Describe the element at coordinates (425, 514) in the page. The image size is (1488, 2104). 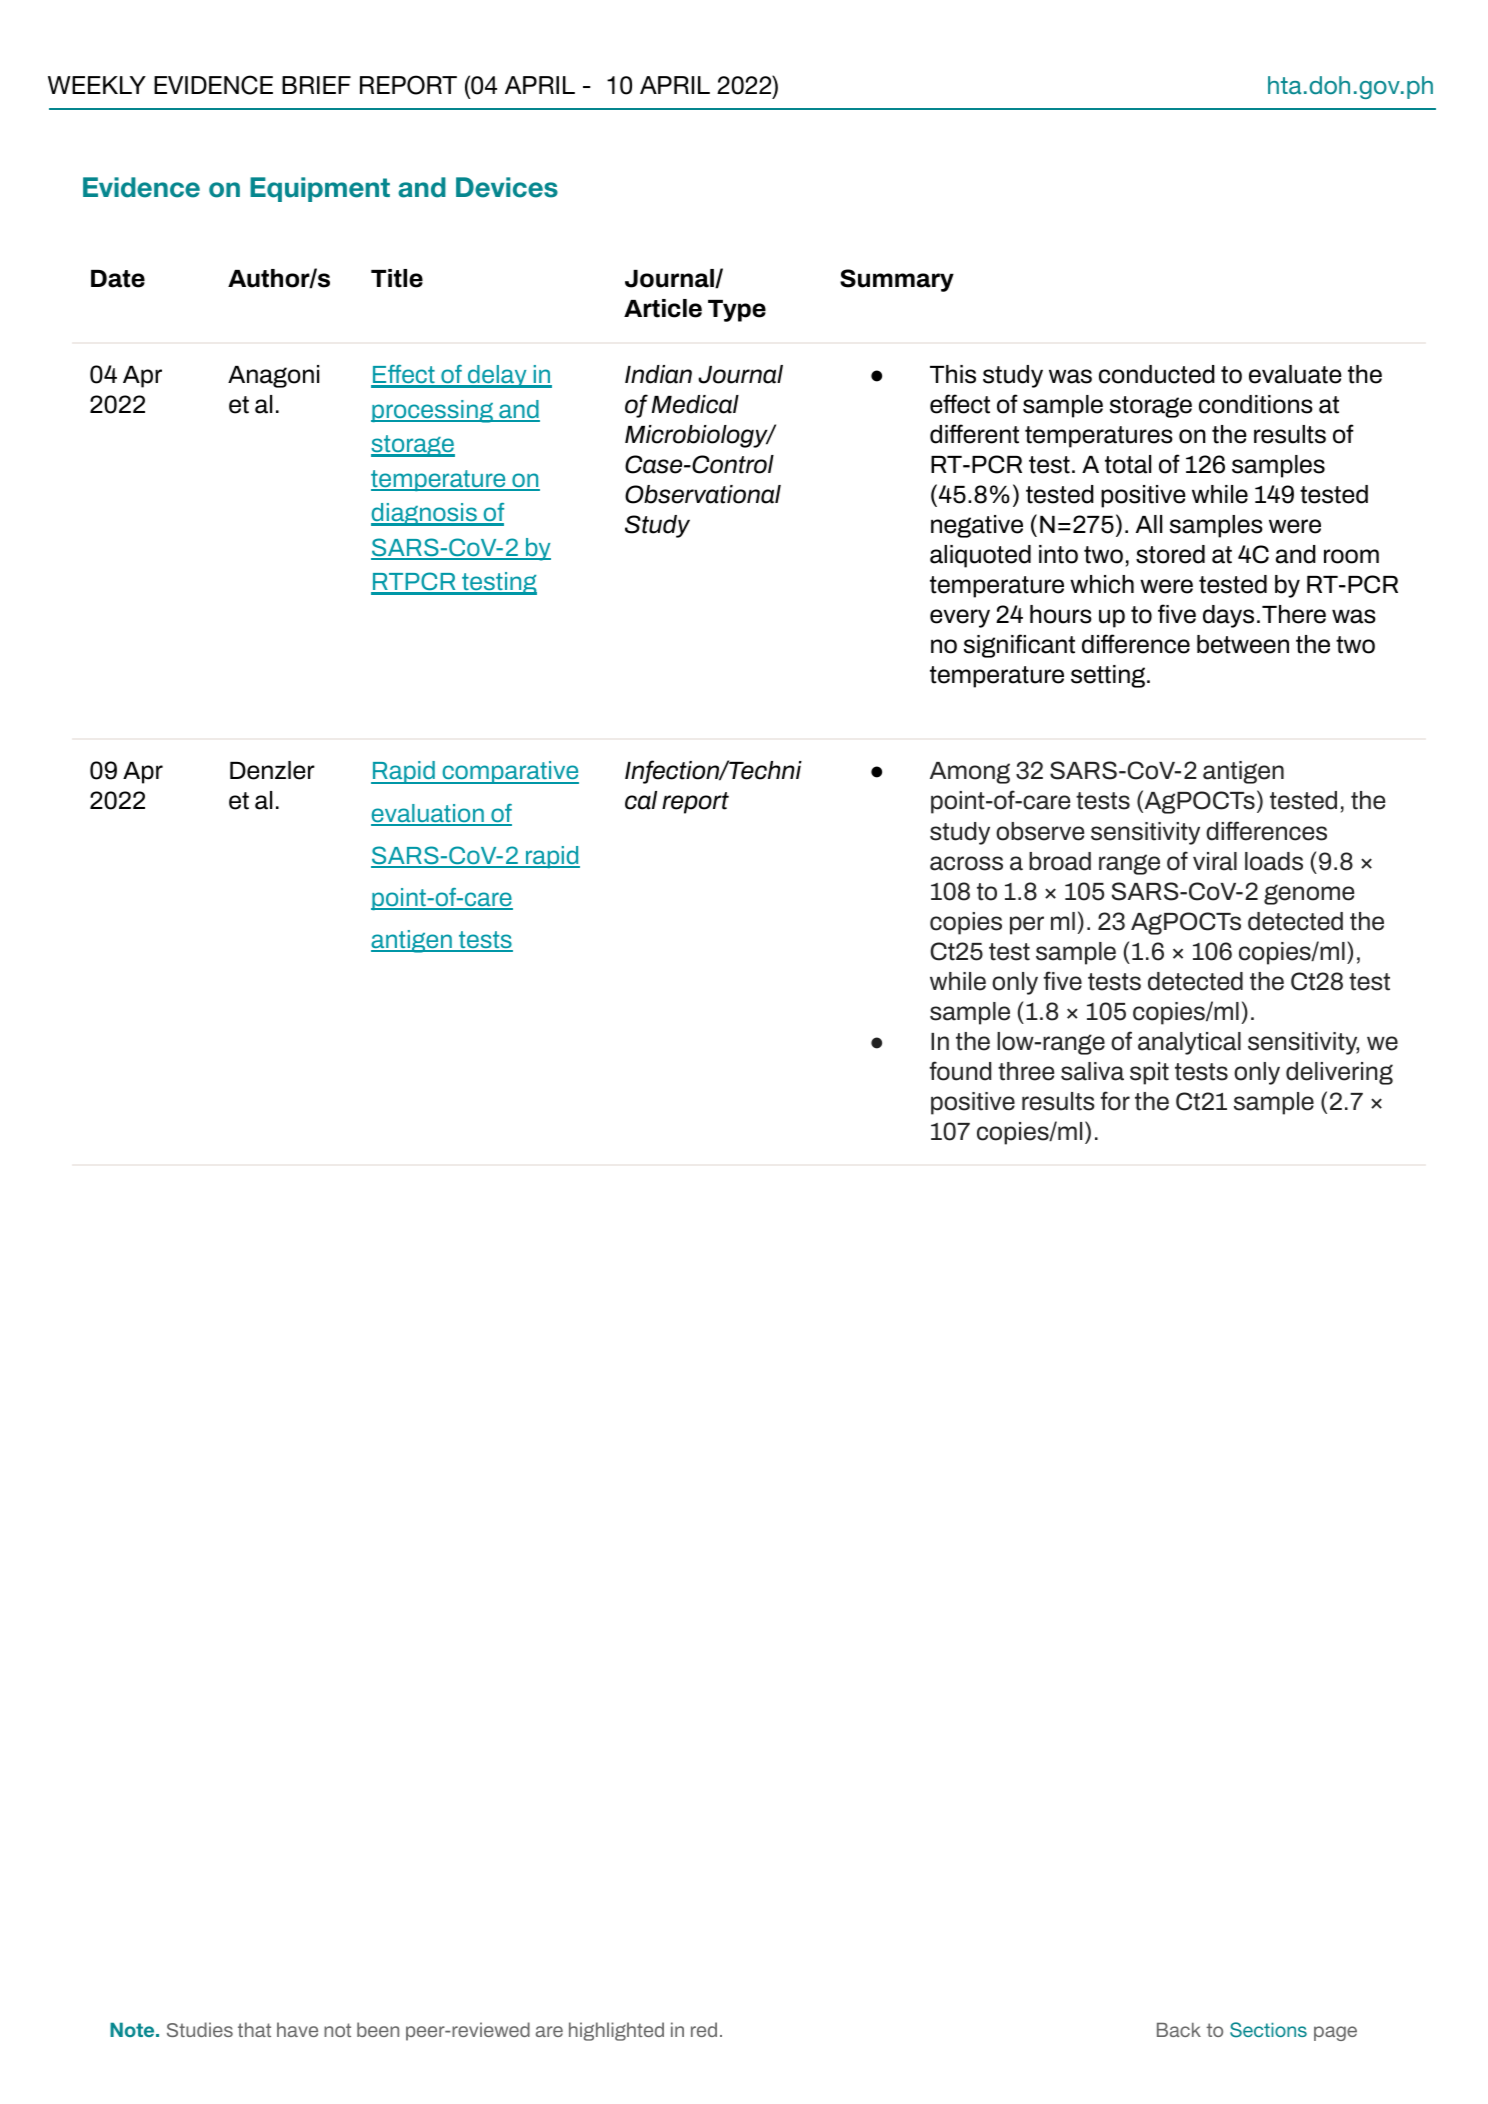
I see `diagnosis` at that location.
